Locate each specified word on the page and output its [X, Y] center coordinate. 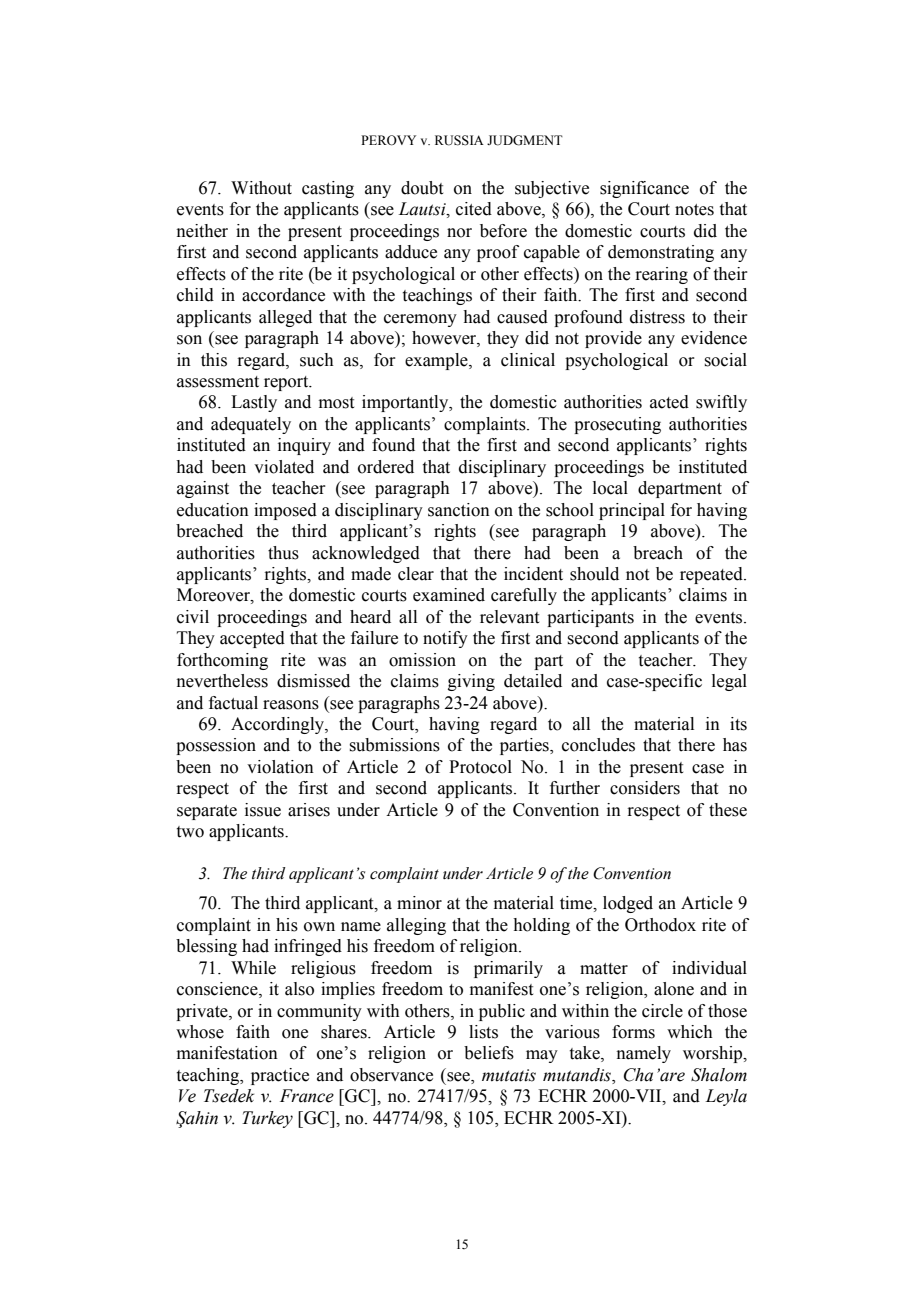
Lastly [254, 403]
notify [445, 639]
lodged [628, 904]
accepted [252, 639]
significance [644, 189]
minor [419, 903]
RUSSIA [459, 140]
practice [280, 1076]
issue [263, 810]
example [437, 361]
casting [328, 189]
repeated [712, 575]
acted [669, 402]
